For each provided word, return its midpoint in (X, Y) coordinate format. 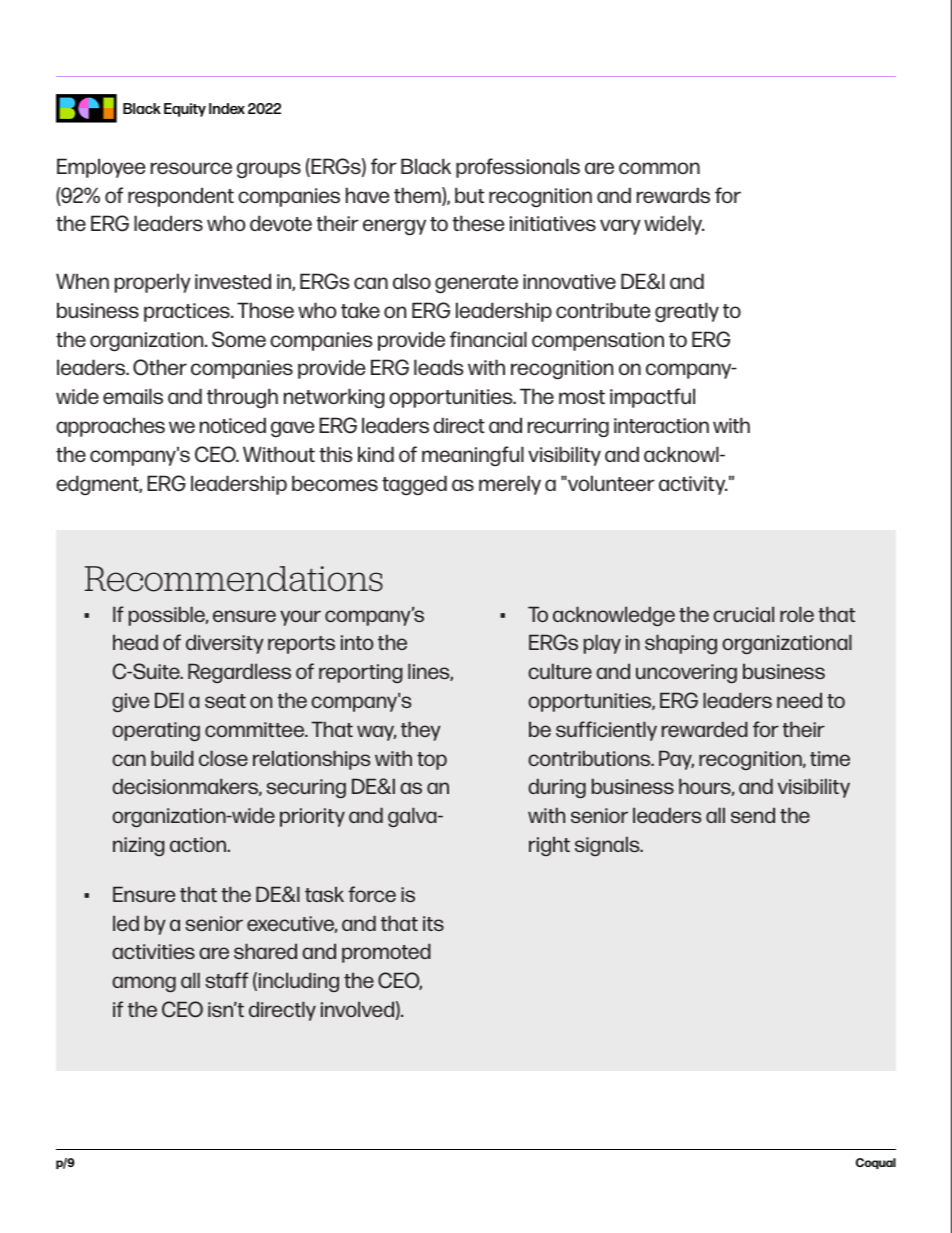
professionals (518, 168)
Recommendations (234, 579)
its (433, 923)
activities (153, 951)
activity (693, 485)
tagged (414, 485)
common (659, 168)
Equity (185, 110)
